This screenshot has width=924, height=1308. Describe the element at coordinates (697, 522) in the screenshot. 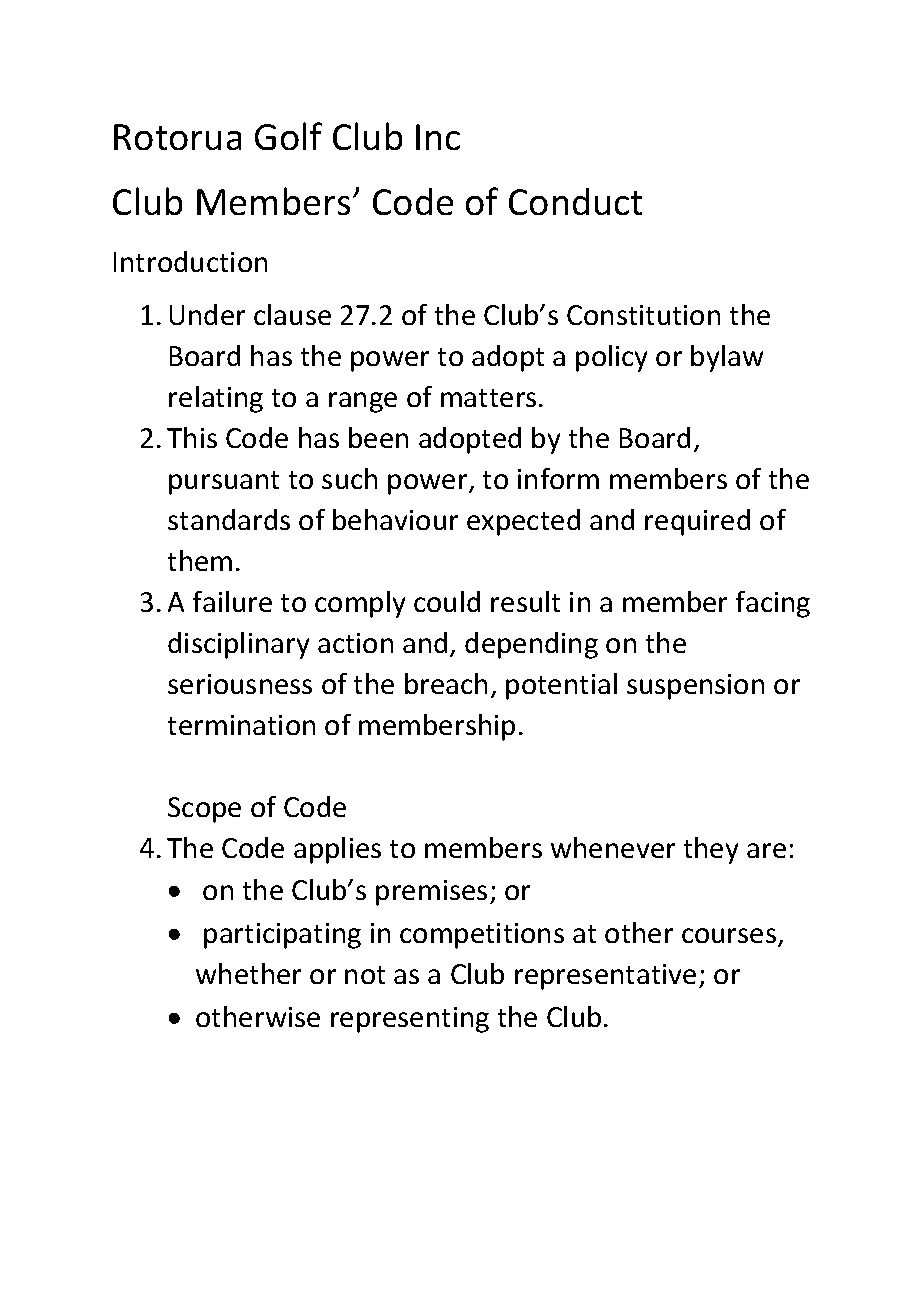

I see `required` at that location.
